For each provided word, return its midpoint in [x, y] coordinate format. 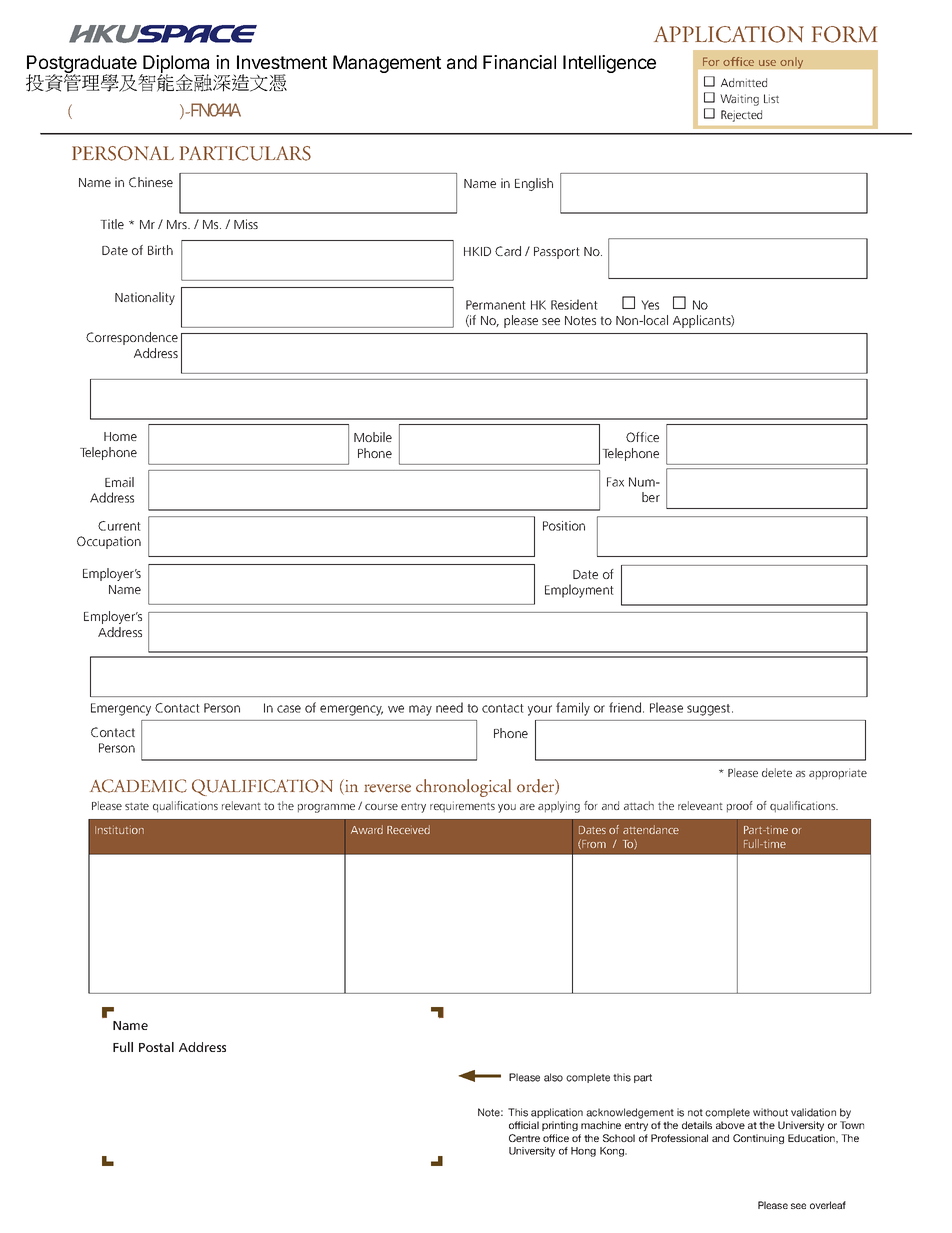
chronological [463, 788]
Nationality [145, 298]
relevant [241, 805]
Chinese [151, 182]
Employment [579, 591]
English [534, 184]
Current [119, 526]
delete [777, 772]
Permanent [496, 305]
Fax [615, 482]
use [767, 63]
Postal [156, 1047]
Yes [650, 305]
